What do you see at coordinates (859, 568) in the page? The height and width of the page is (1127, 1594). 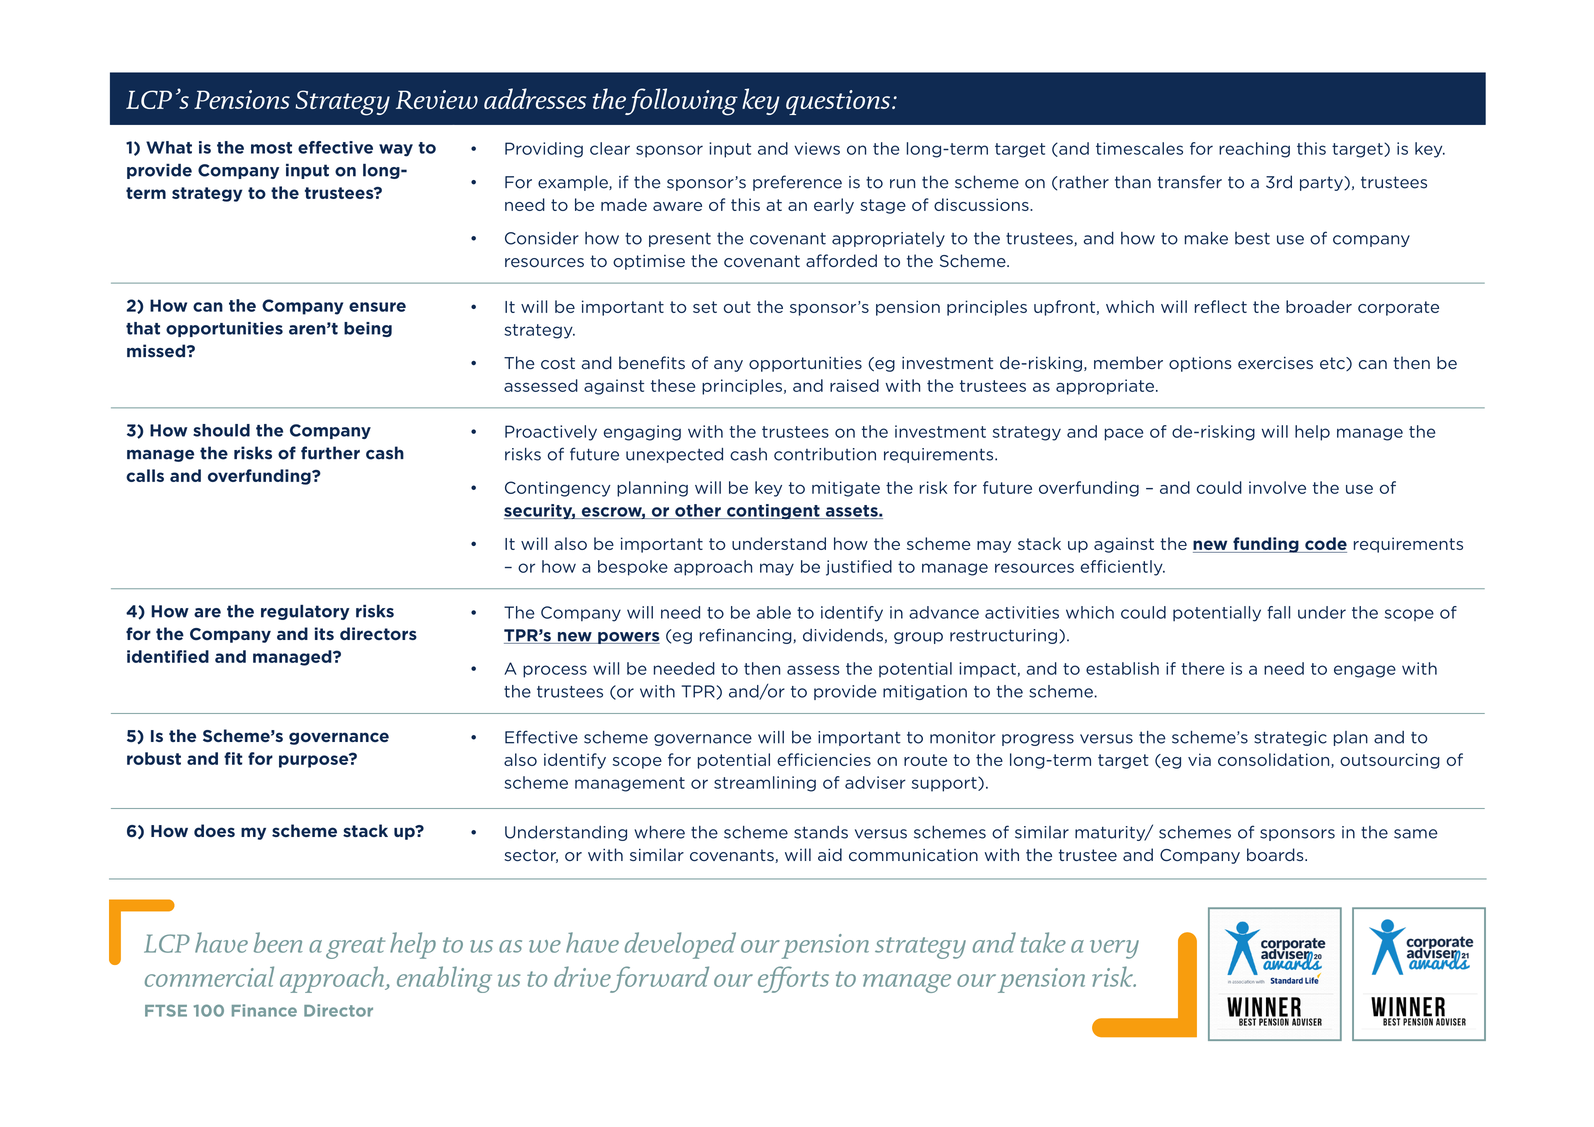 I see `justified` at bounding box center [859, 568].
